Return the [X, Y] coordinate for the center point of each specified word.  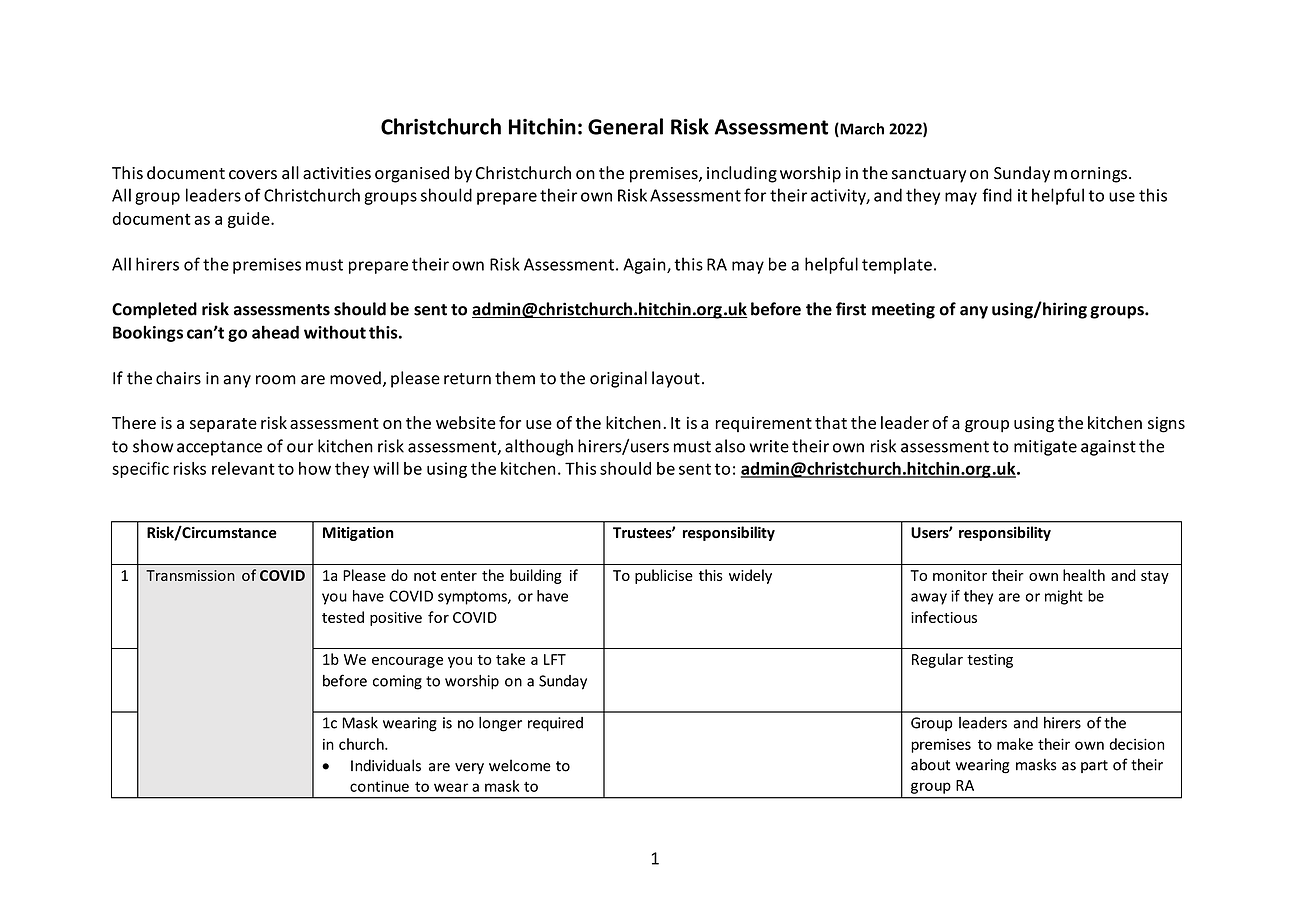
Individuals [386, 765]
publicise [664, 576]
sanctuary [929, 175]
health [1084, 575]
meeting [903, 310]
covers [253, 175]
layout [676, 379]
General [625, 126]
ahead [275, 332]
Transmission [190, 575]
